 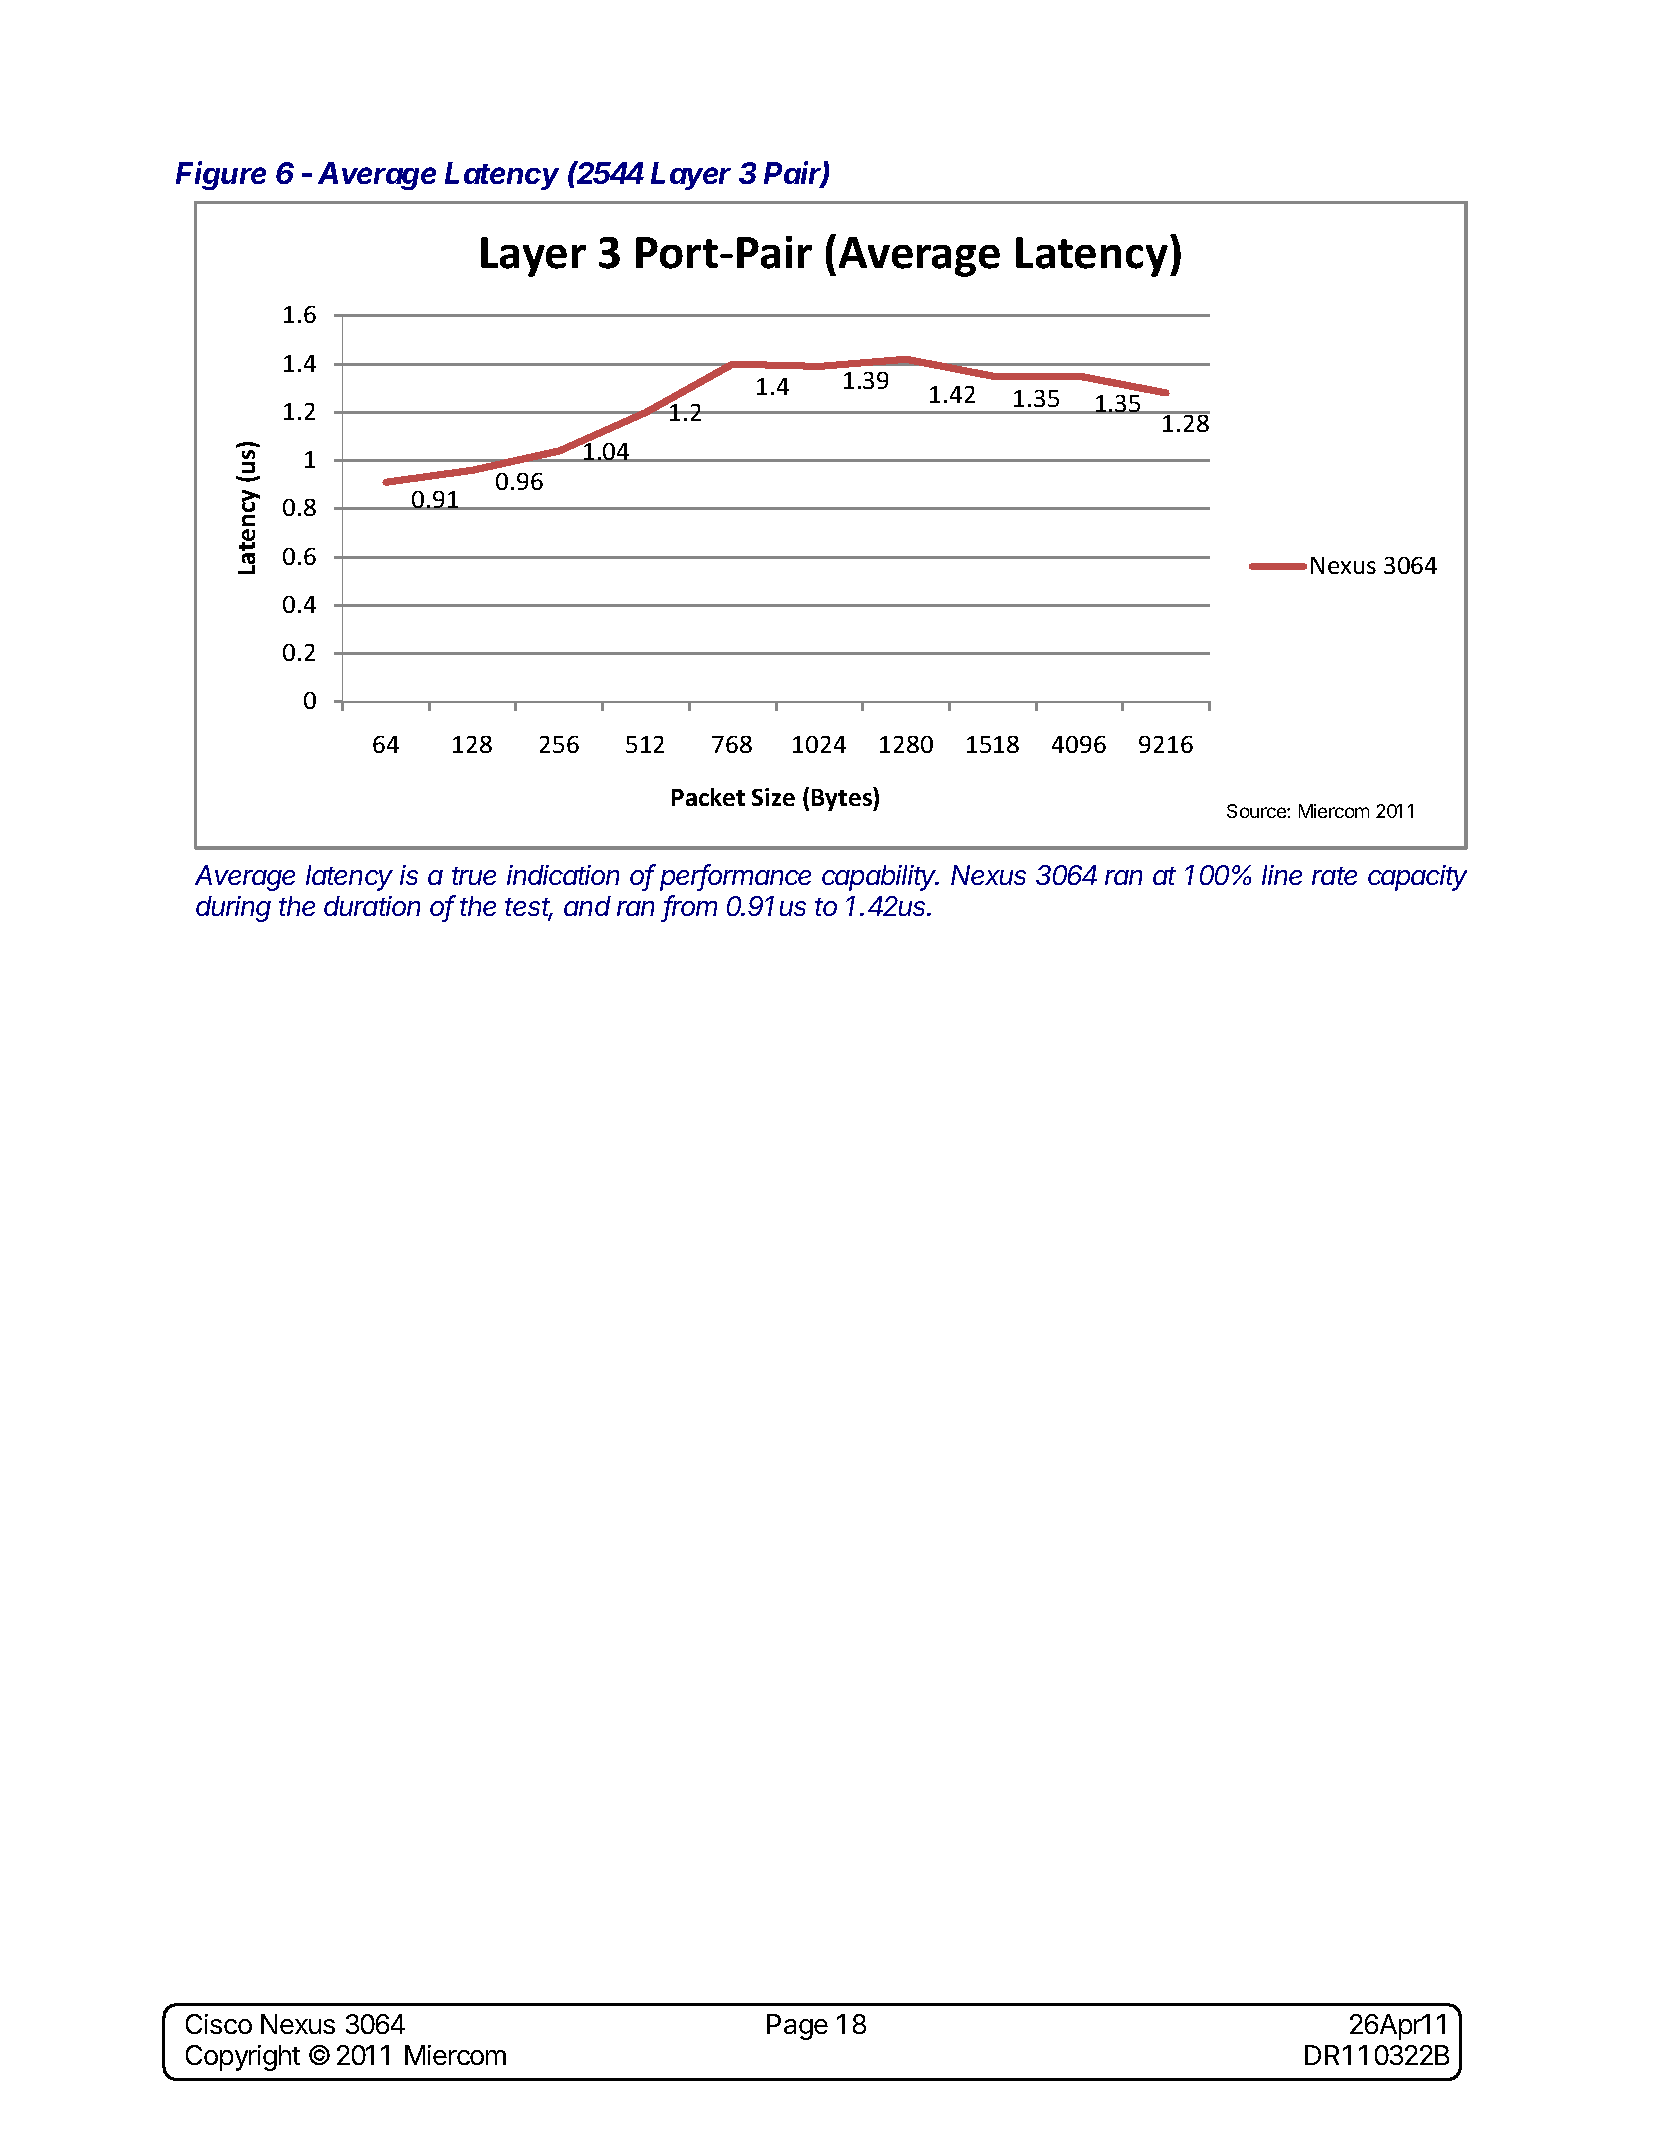 I want to click on indication, so click(x=563, y=875).
